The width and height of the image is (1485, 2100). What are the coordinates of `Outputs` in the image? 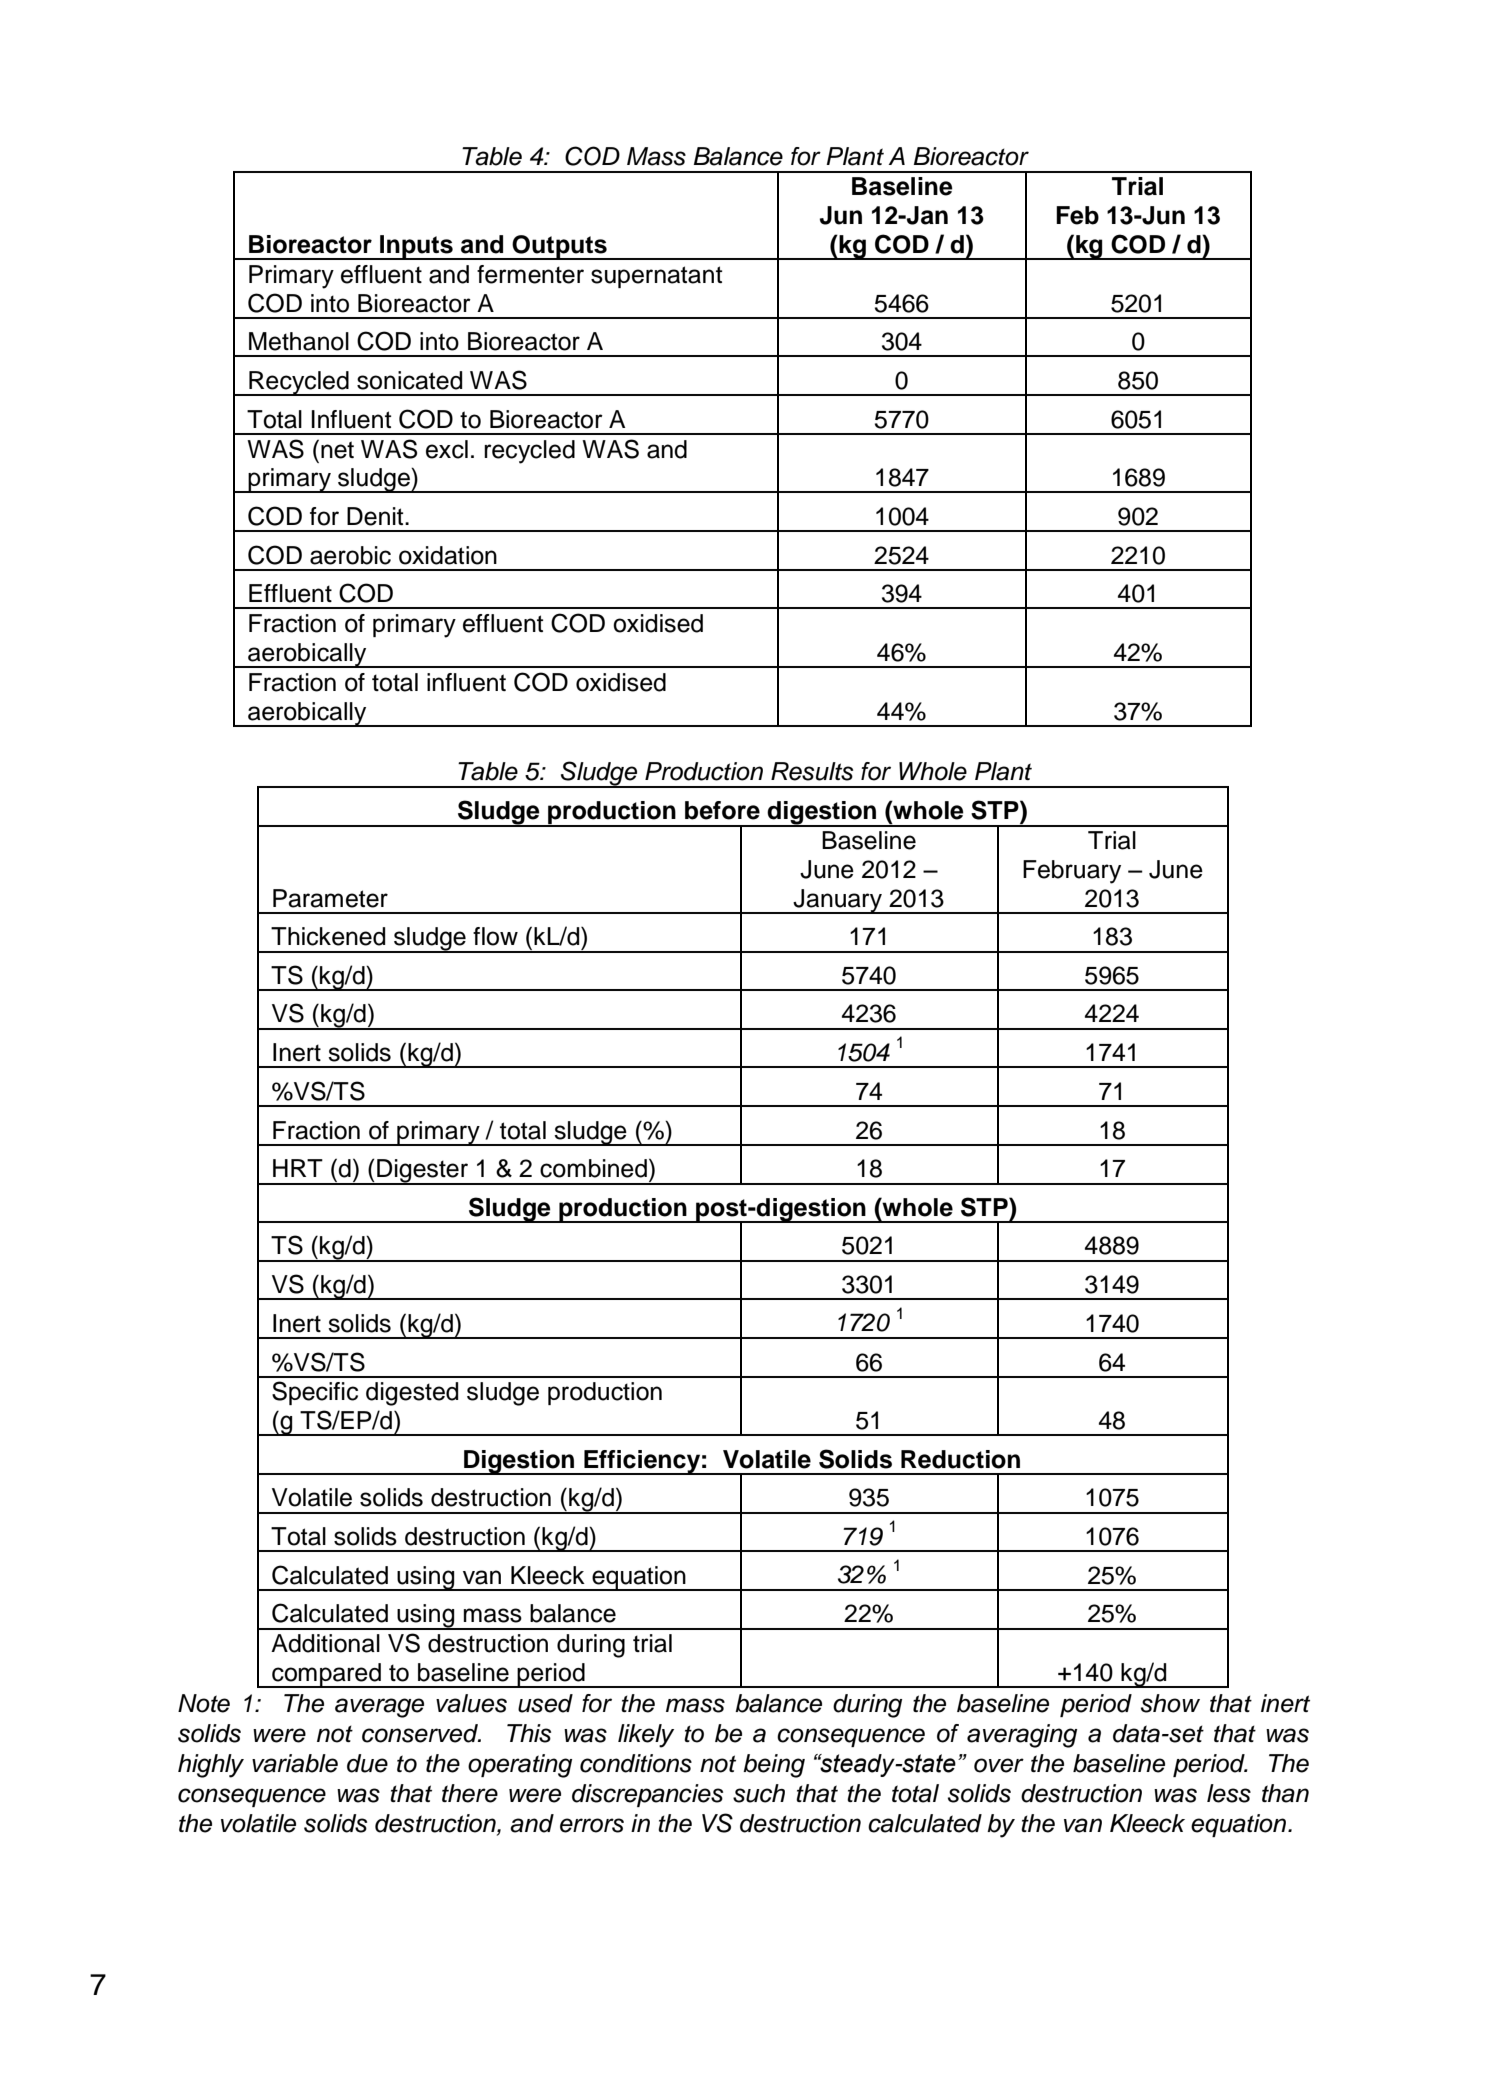 It's located at (559, 247).
